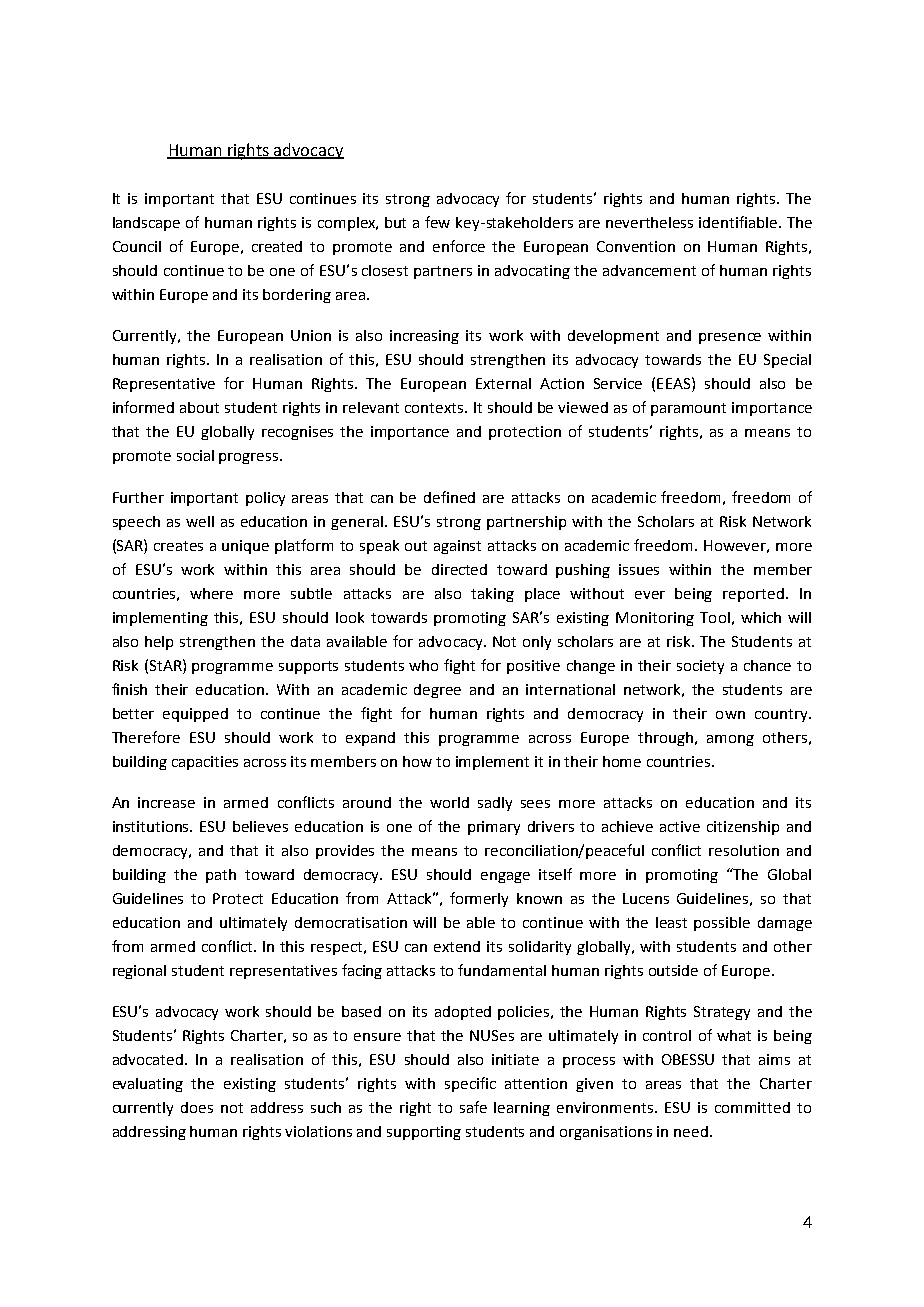 The height and width of the screenshot is (1307, 924). Describe the element at coordinates (457, 946) in the screenshot. I see `extend` at that location.
